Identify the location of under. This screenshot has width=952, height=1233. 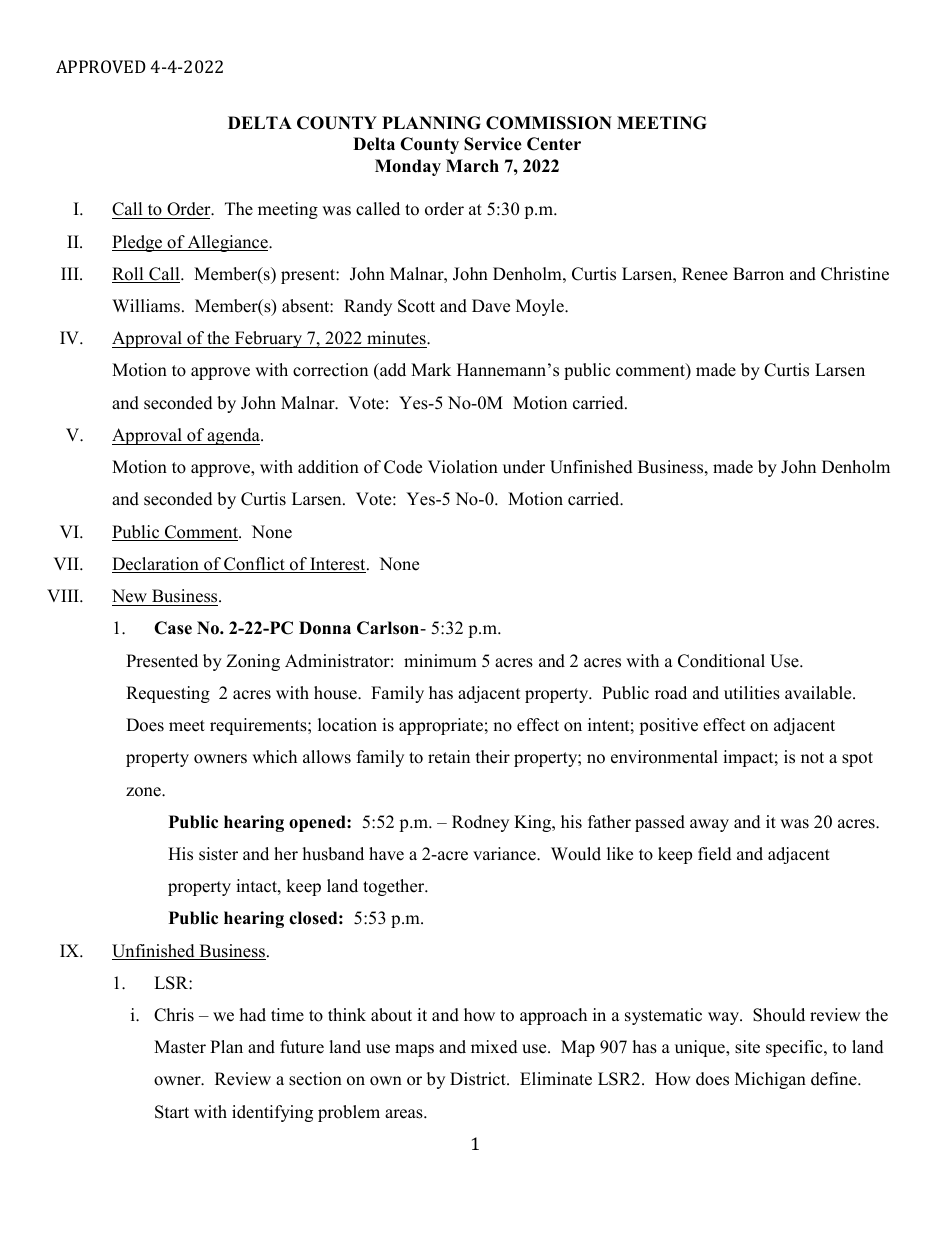
(524, 467).
